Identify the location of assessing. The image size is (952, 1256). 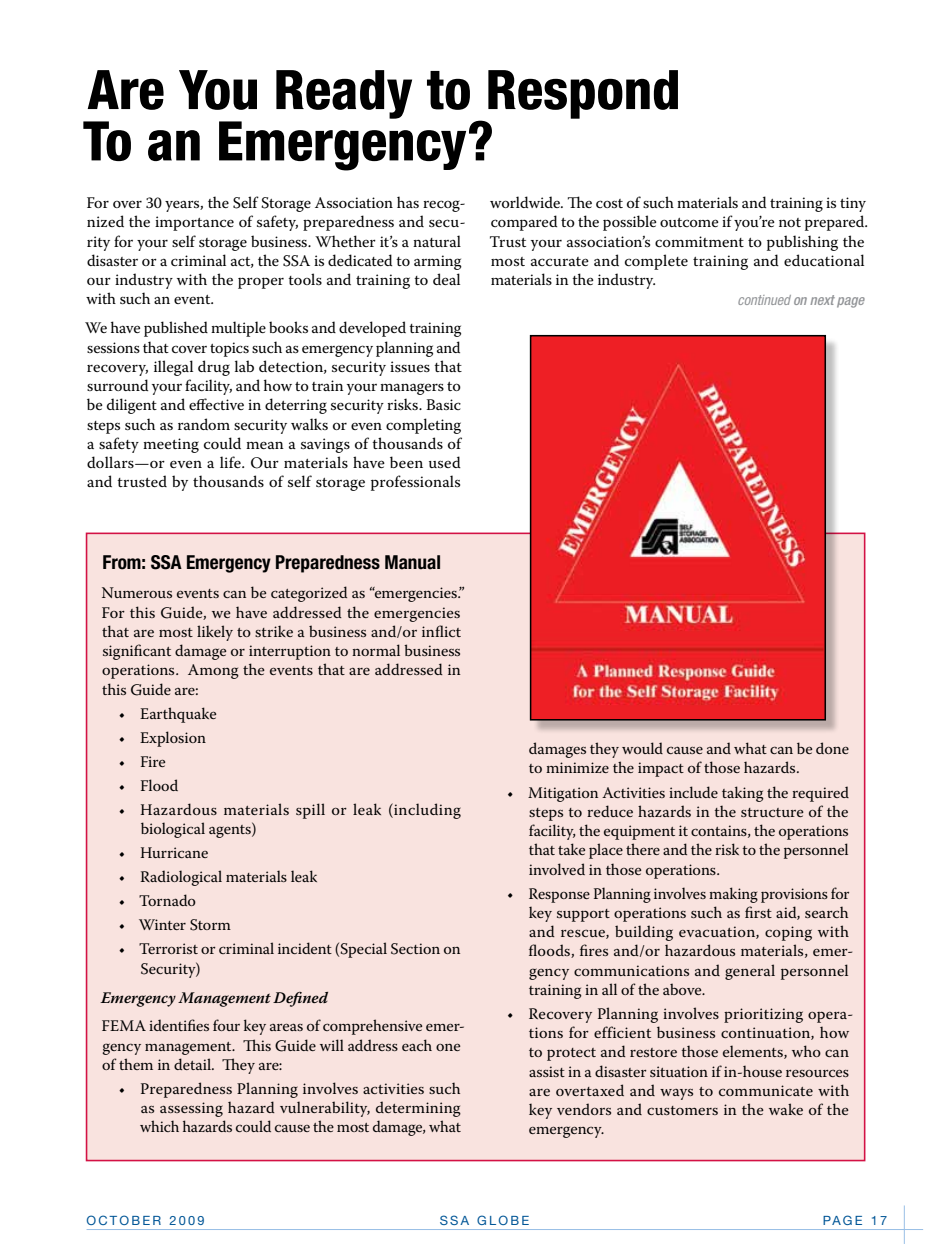
(191, 1109).
